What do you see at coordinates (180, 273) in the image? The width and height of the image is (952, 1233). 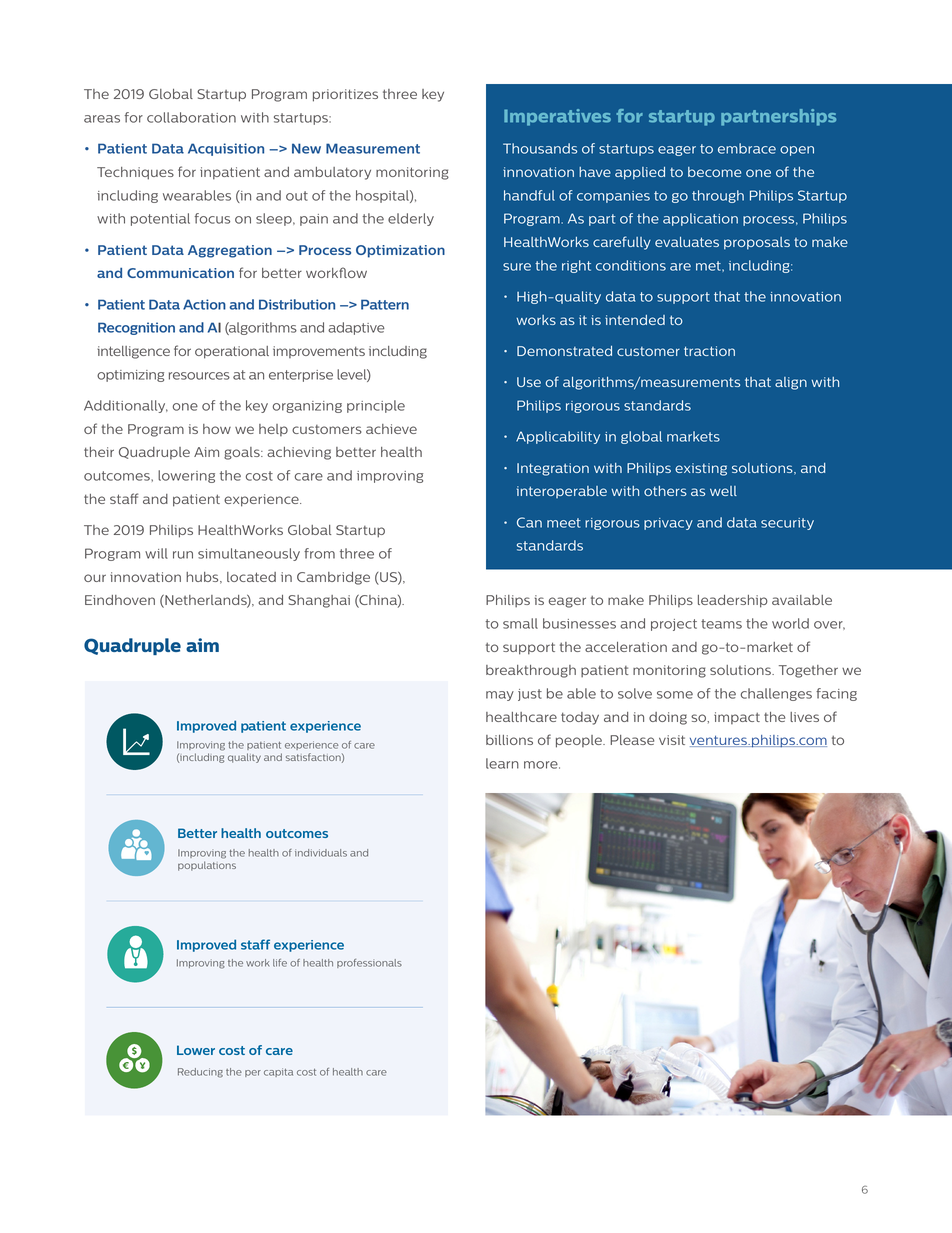 I see `Communication` at bounding box center [180, 273].
